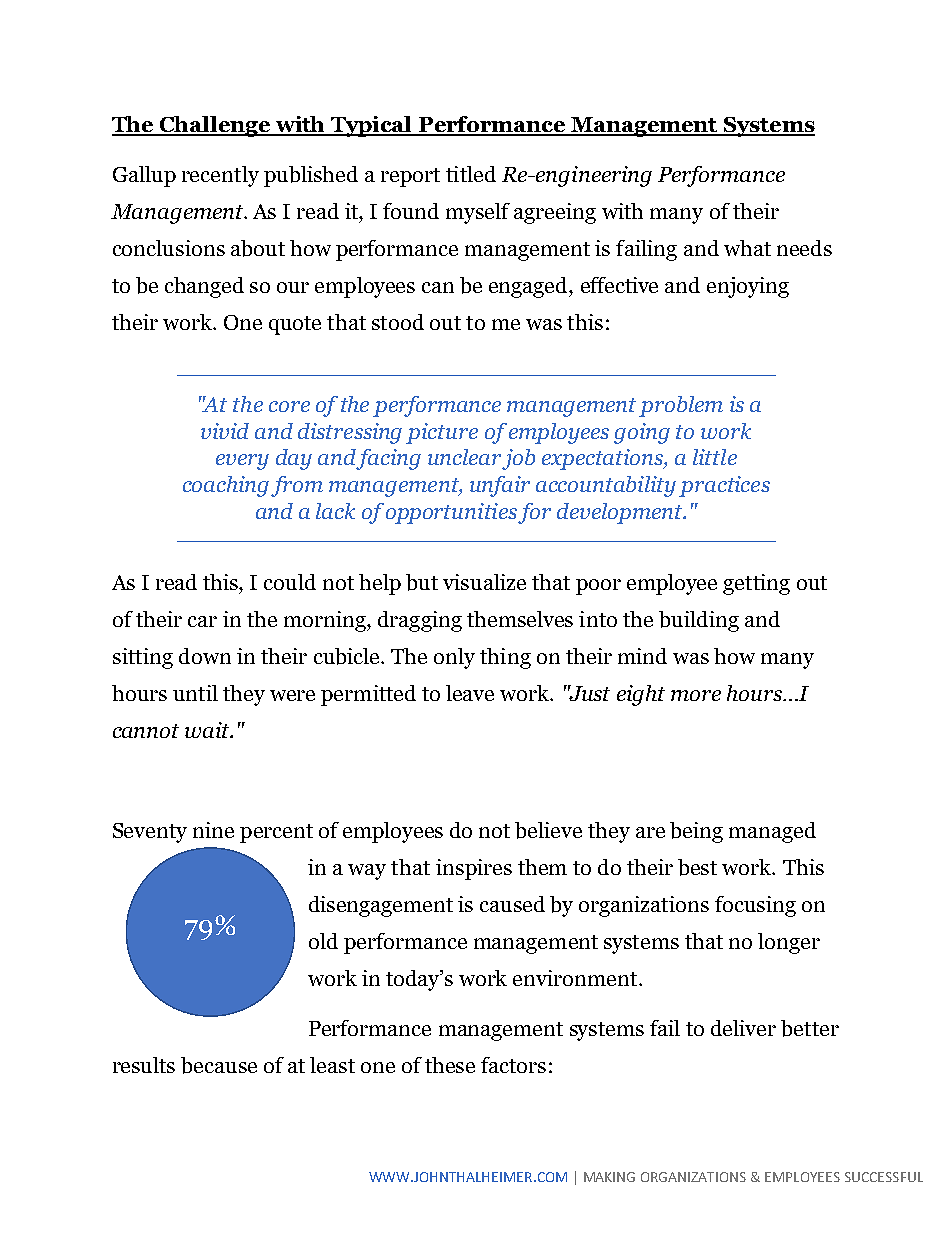  I want to click on caused, so click(512, 904).
